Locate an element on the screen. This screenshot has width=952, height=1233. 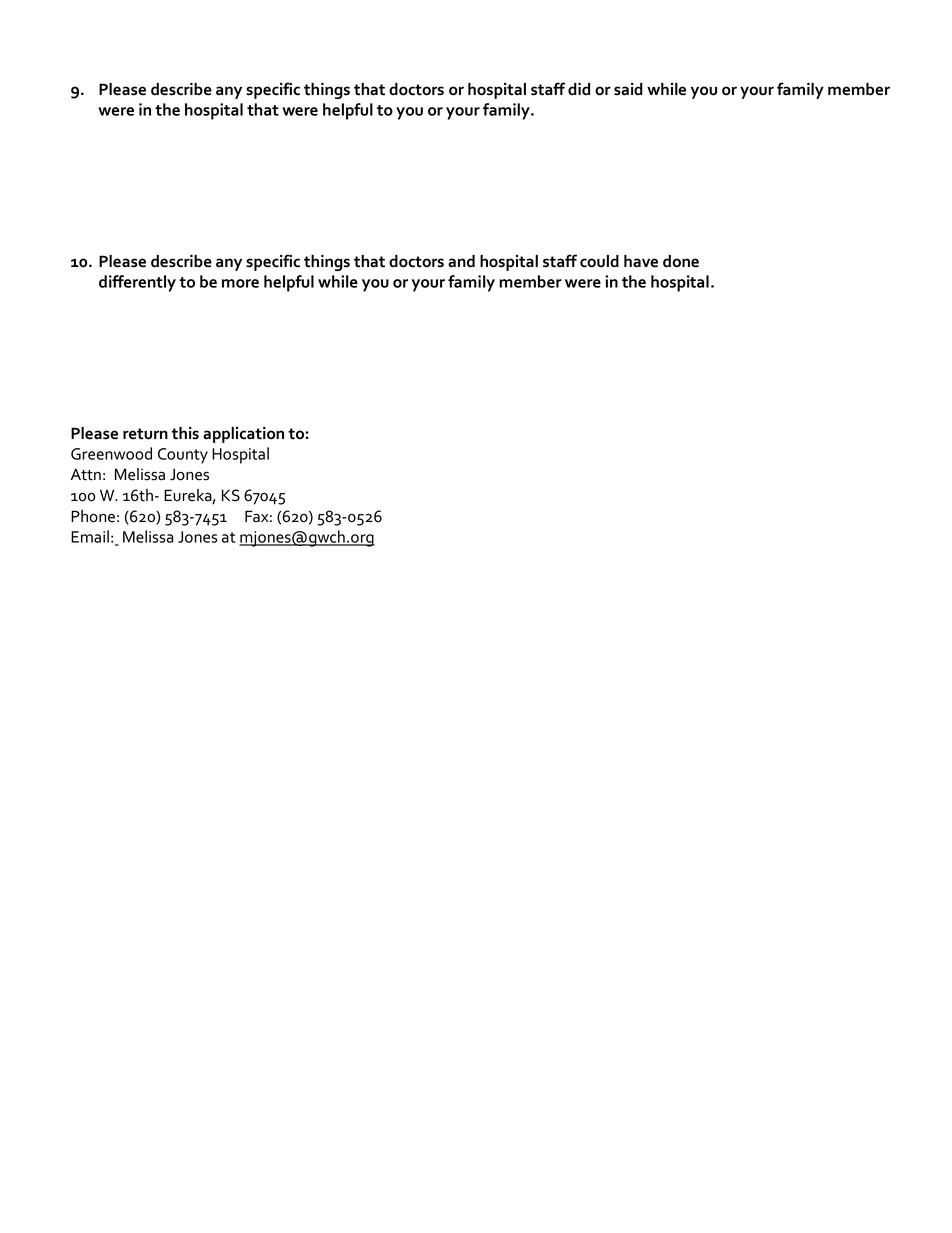
and is located at coordinates (461, 261).
